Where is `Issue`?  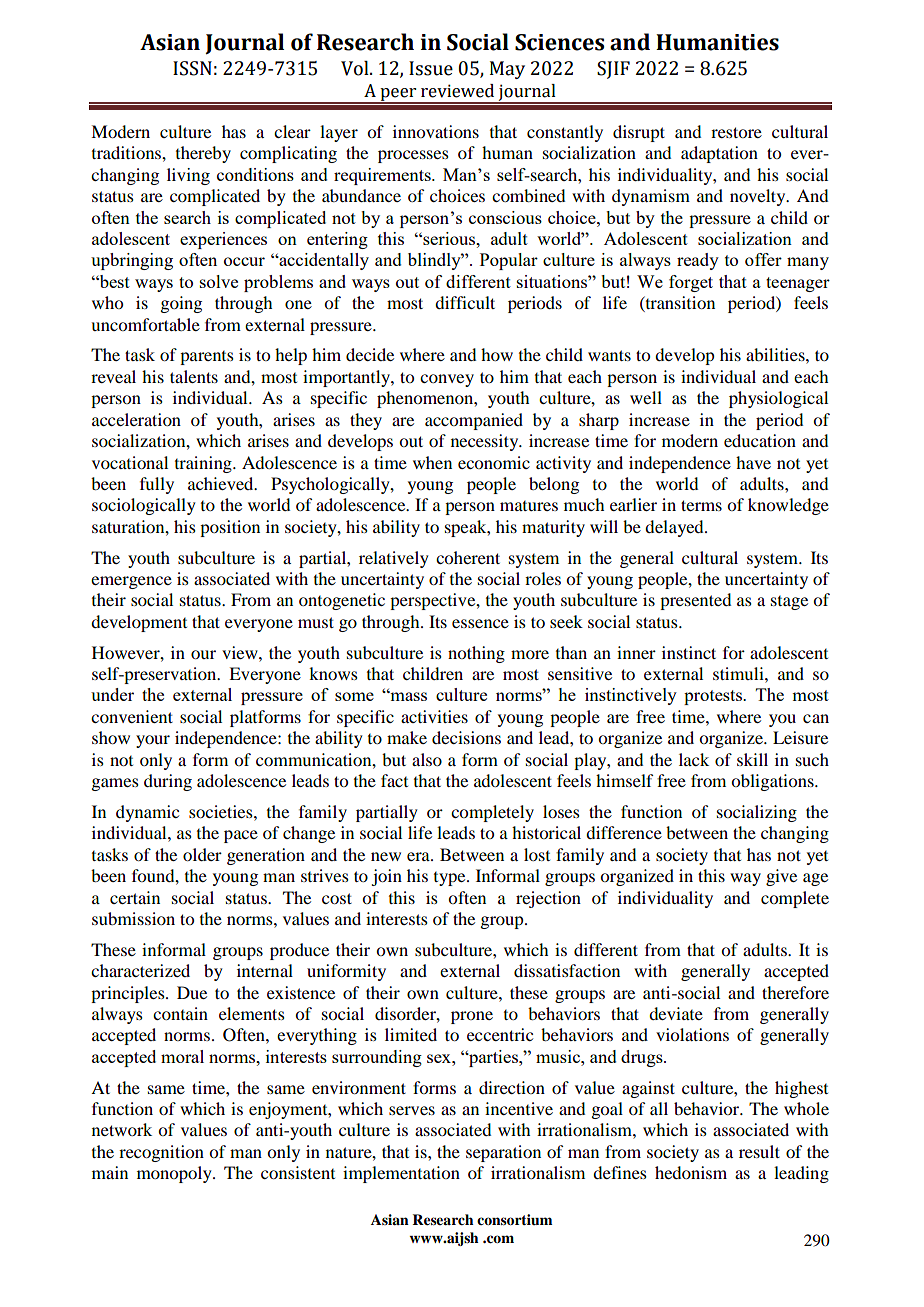
Issue is located at coordinates (431, 68).
